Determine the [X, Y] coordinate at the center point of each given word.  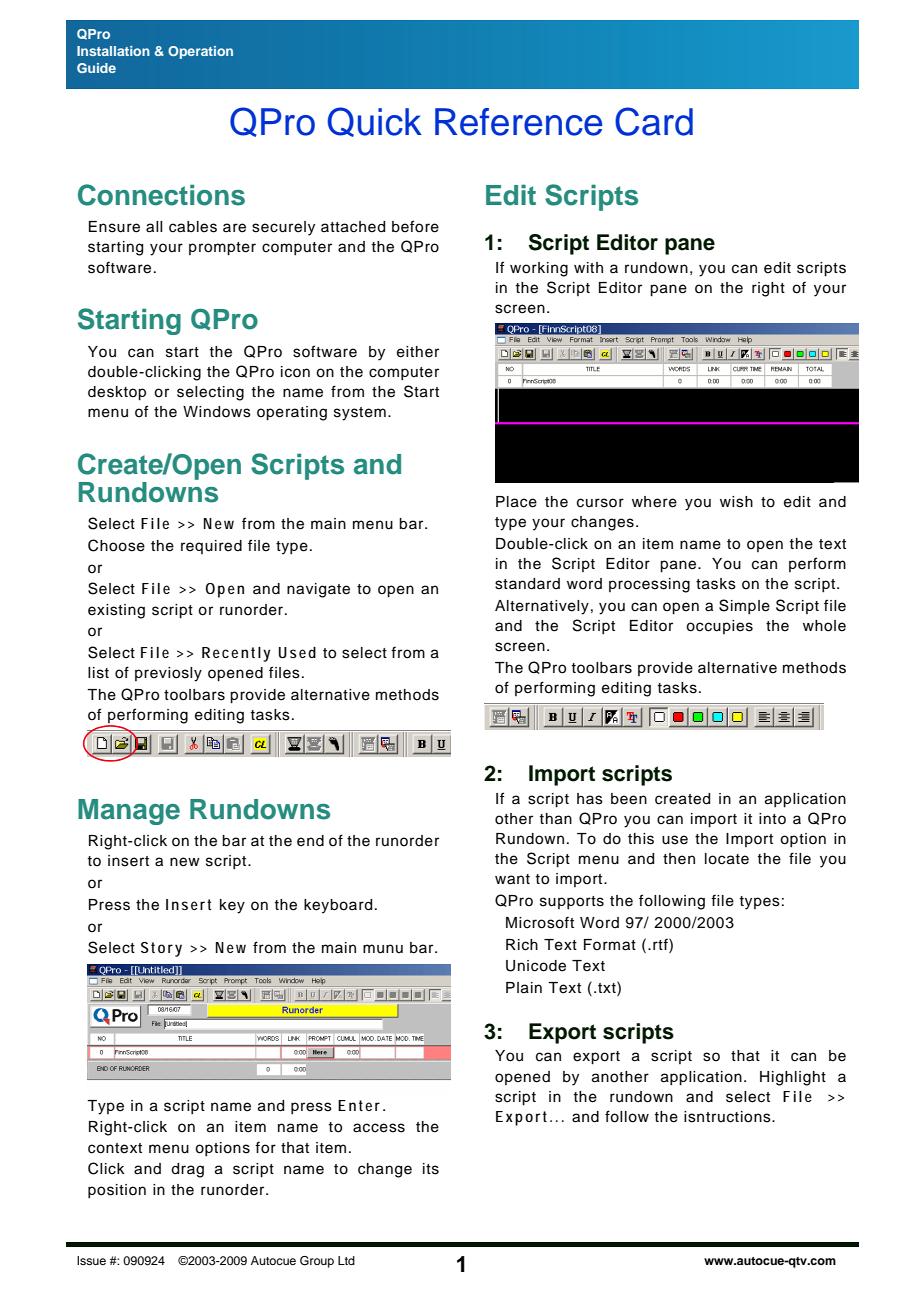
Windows [217, 412]
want [512, 879]
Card [654, 121]
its [431, 1169]
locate [727, 859]
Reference [519, 122]
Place [516, 502]
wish [736, 502]
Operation [200, 52]
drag [187, 1170]
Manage [129, 812]
